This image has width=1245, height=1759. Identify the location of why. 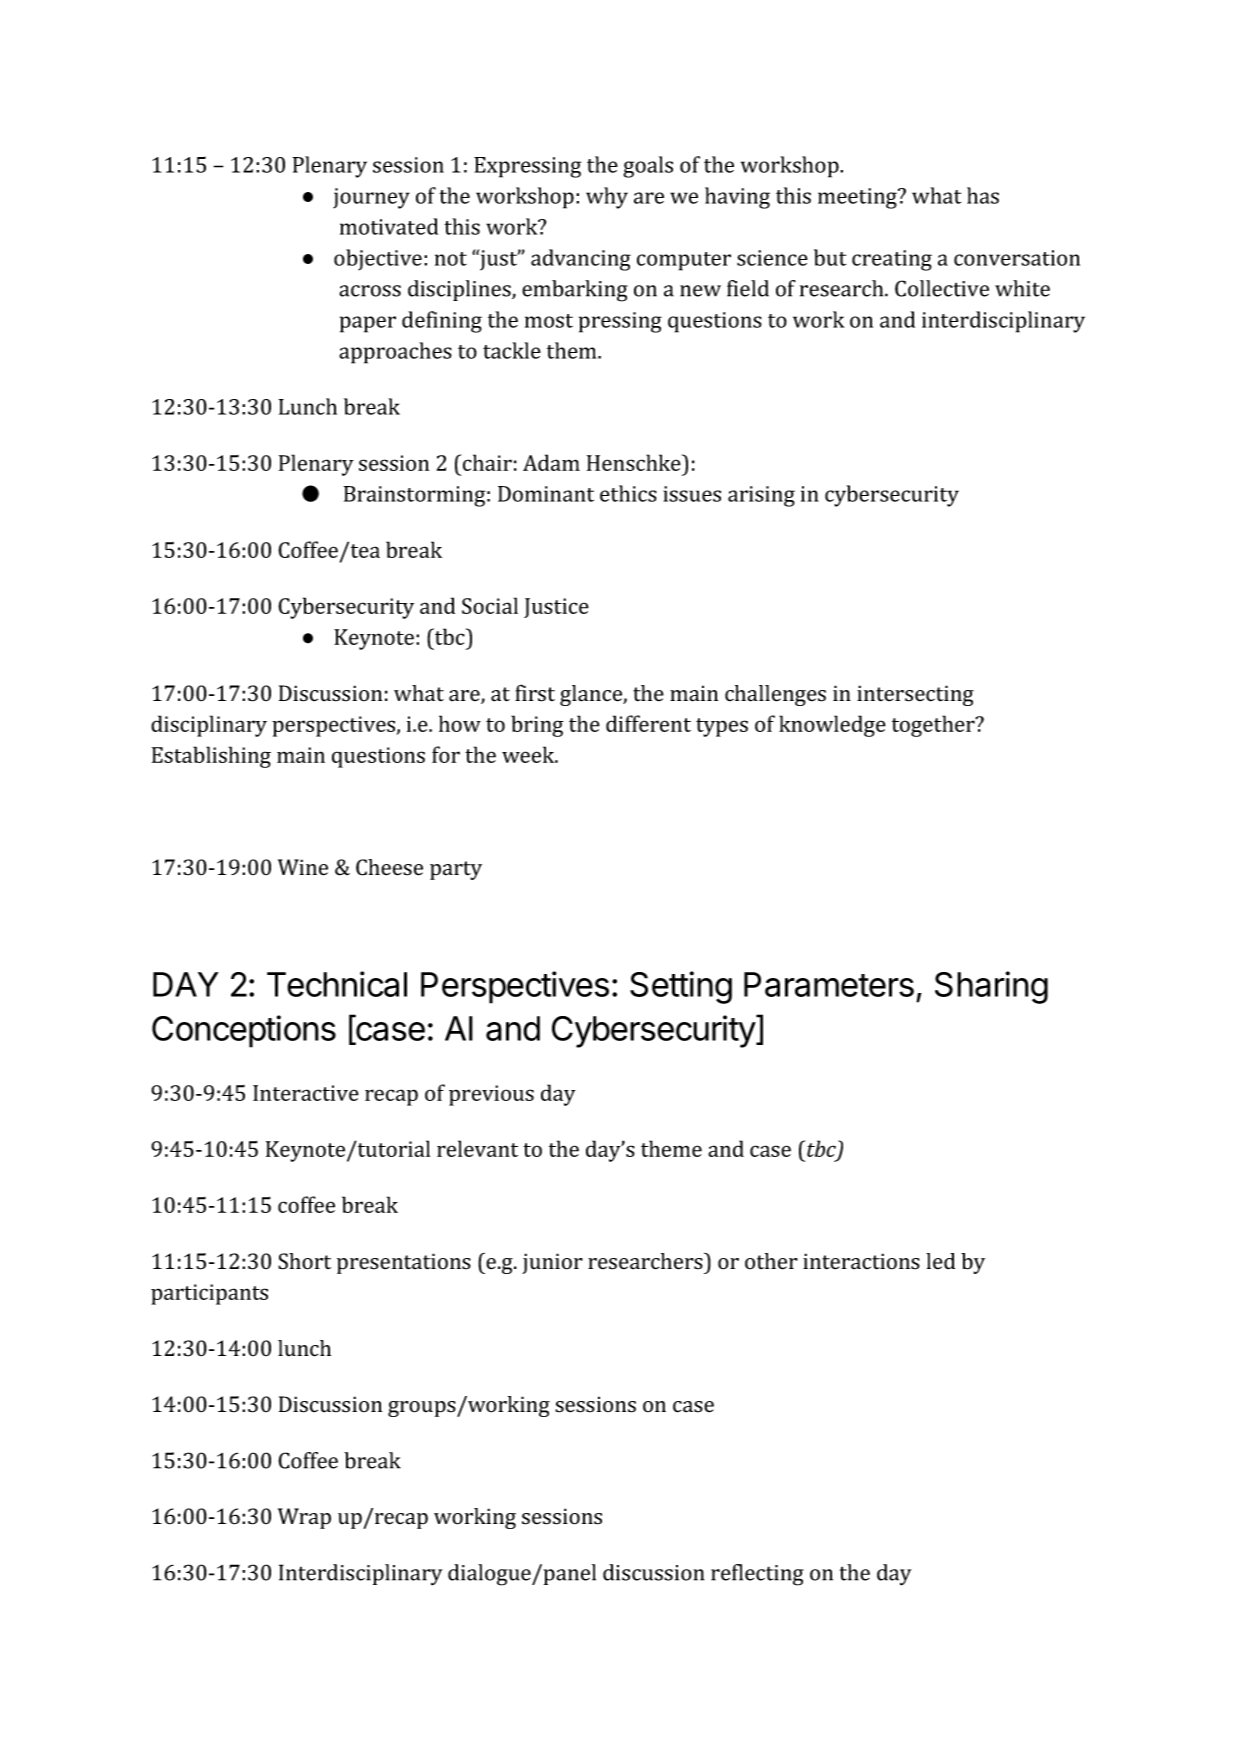
(607, 198).
